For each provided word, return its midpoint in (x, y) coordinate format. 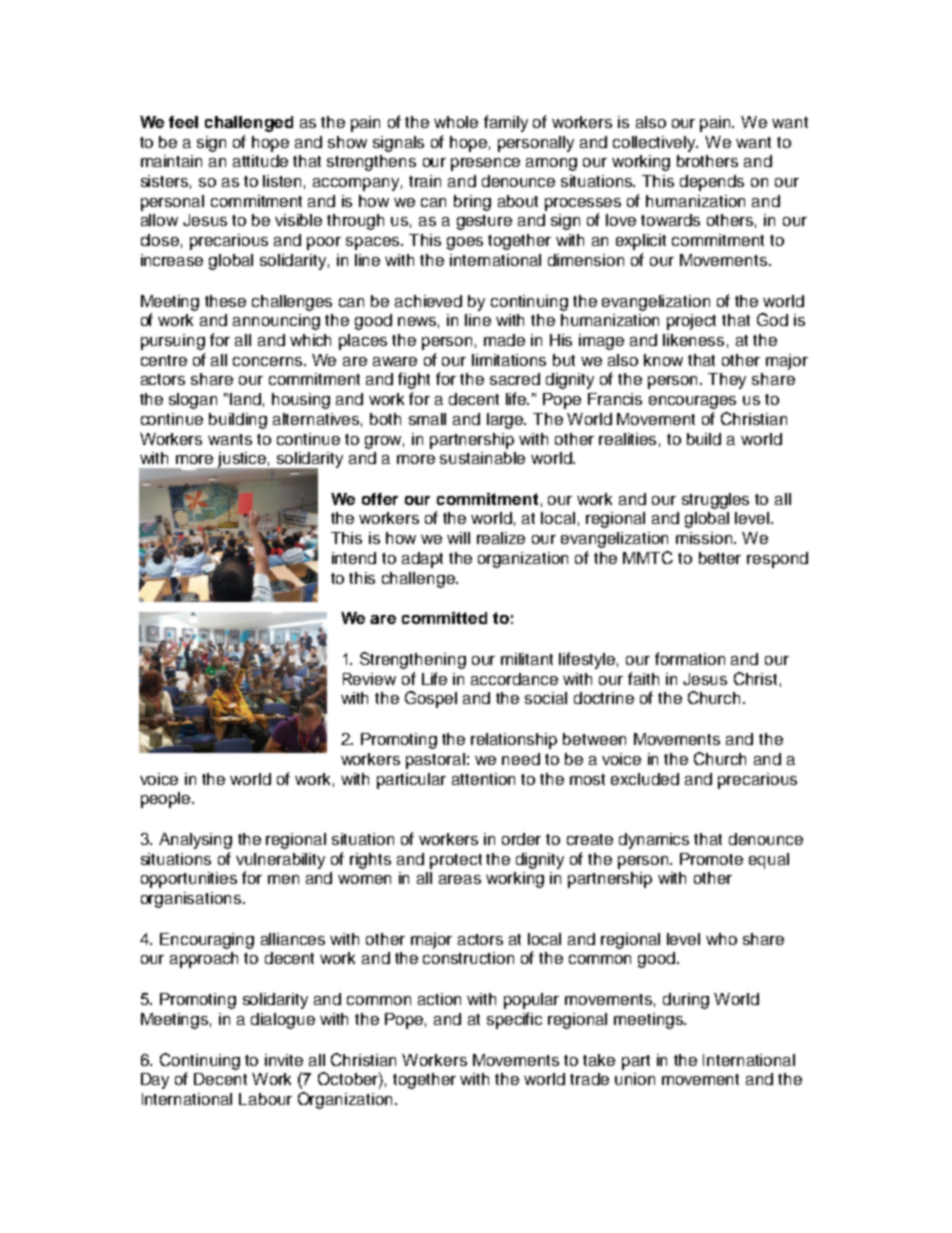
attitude (260, 161)
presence (485, 164)
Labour (265, 1099)
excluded (645, 779)
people (167, 800)
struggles (715, 501)
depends (712, 183)
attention (483, 779)
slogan (193, 401)
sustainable (482, 458)
